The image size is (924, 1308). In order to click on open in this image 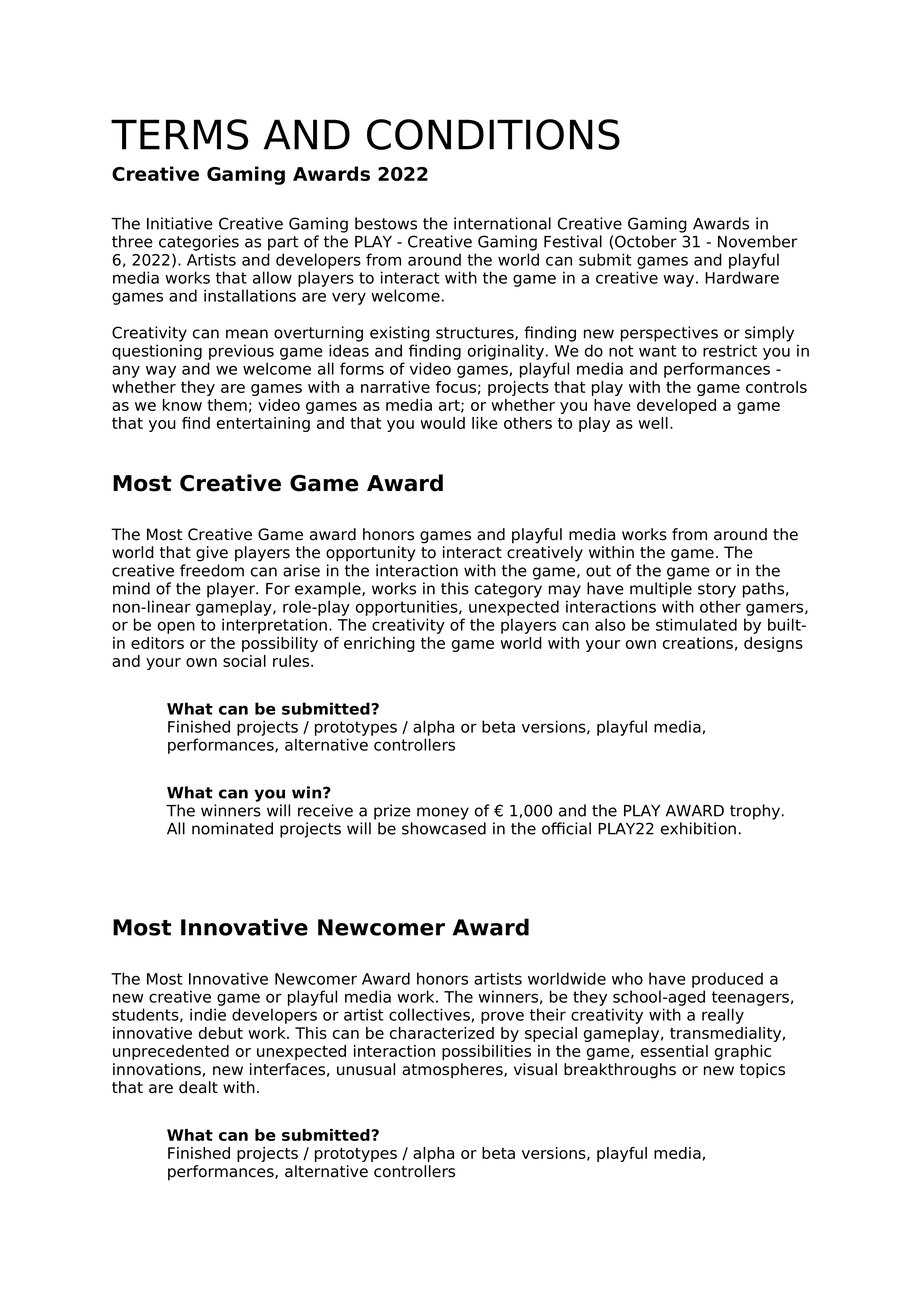, I will do `click(176, 627)`.
